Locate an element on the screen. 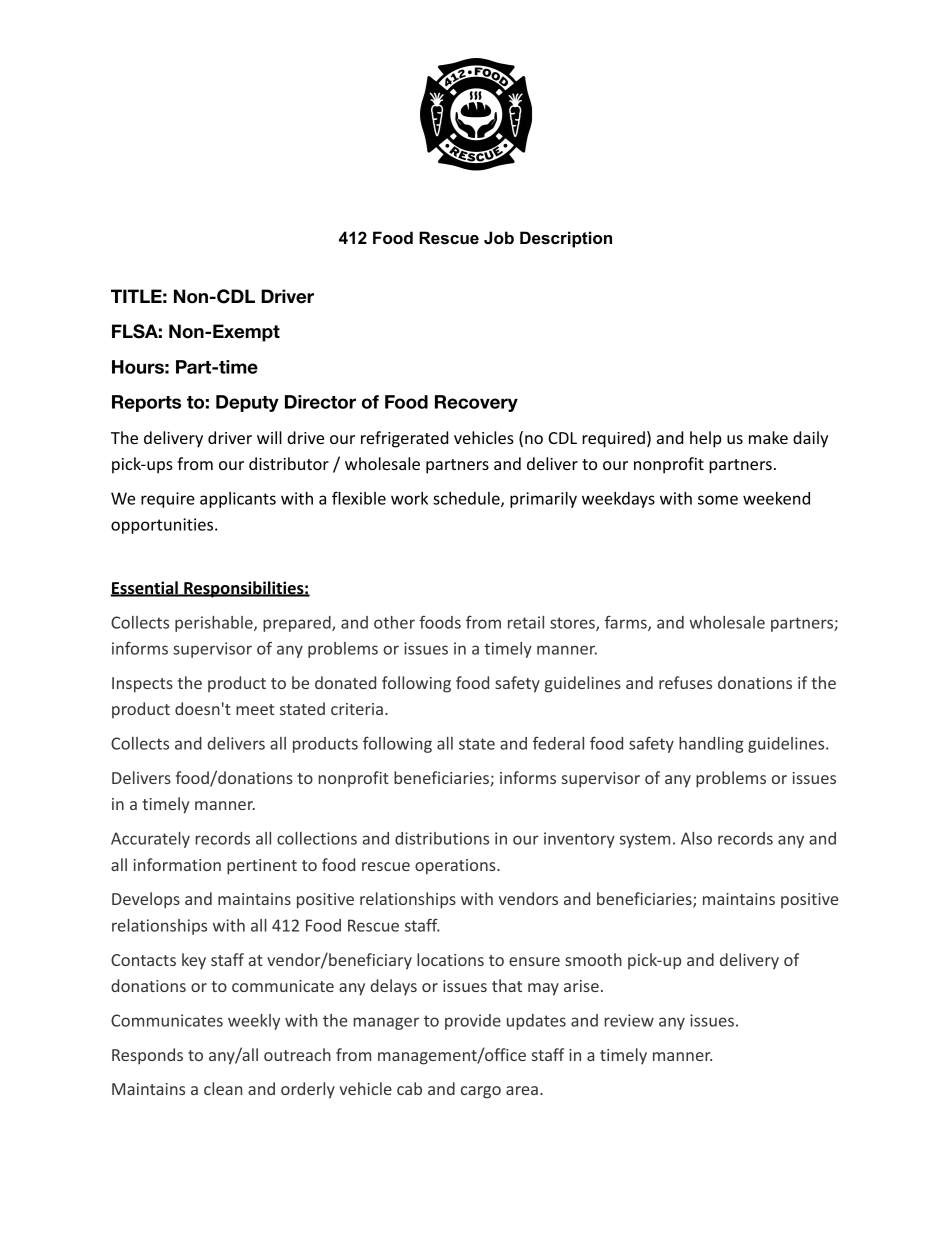 This screenshot has width=952, height=1233. review is located at coordinates (629, 1020).
